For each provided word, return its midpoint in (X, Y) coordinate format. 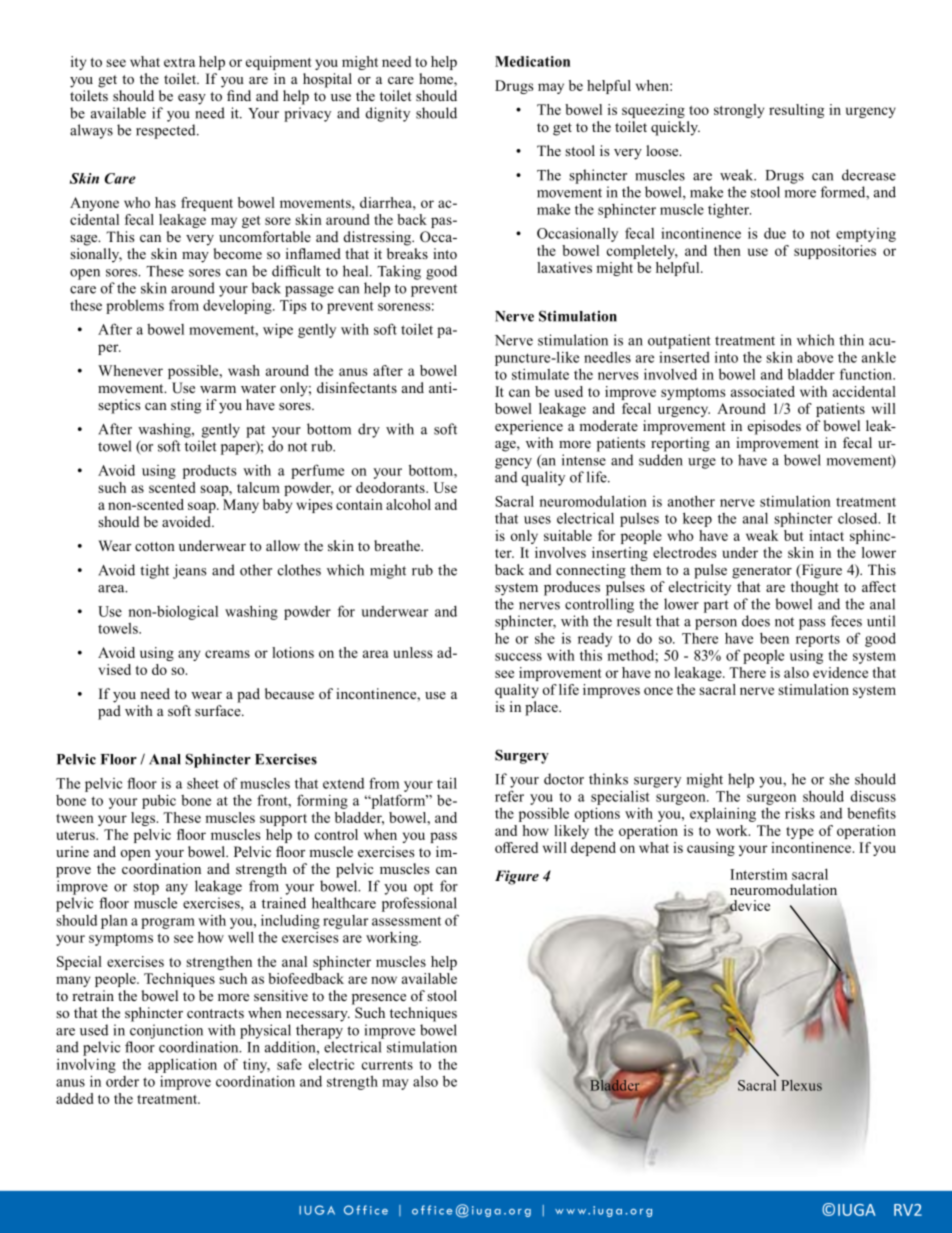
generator (762, 572)
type (800, 833)
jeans (190, 571)
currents (387, 1065)
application (182, 1066)
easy (192, 99)
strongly (739, 111)
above (815, 357)
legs (144, 819)
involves (560, 552)
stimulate (540, 374)
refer (509, 796)
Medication (532, 61)
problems (135, 307)
